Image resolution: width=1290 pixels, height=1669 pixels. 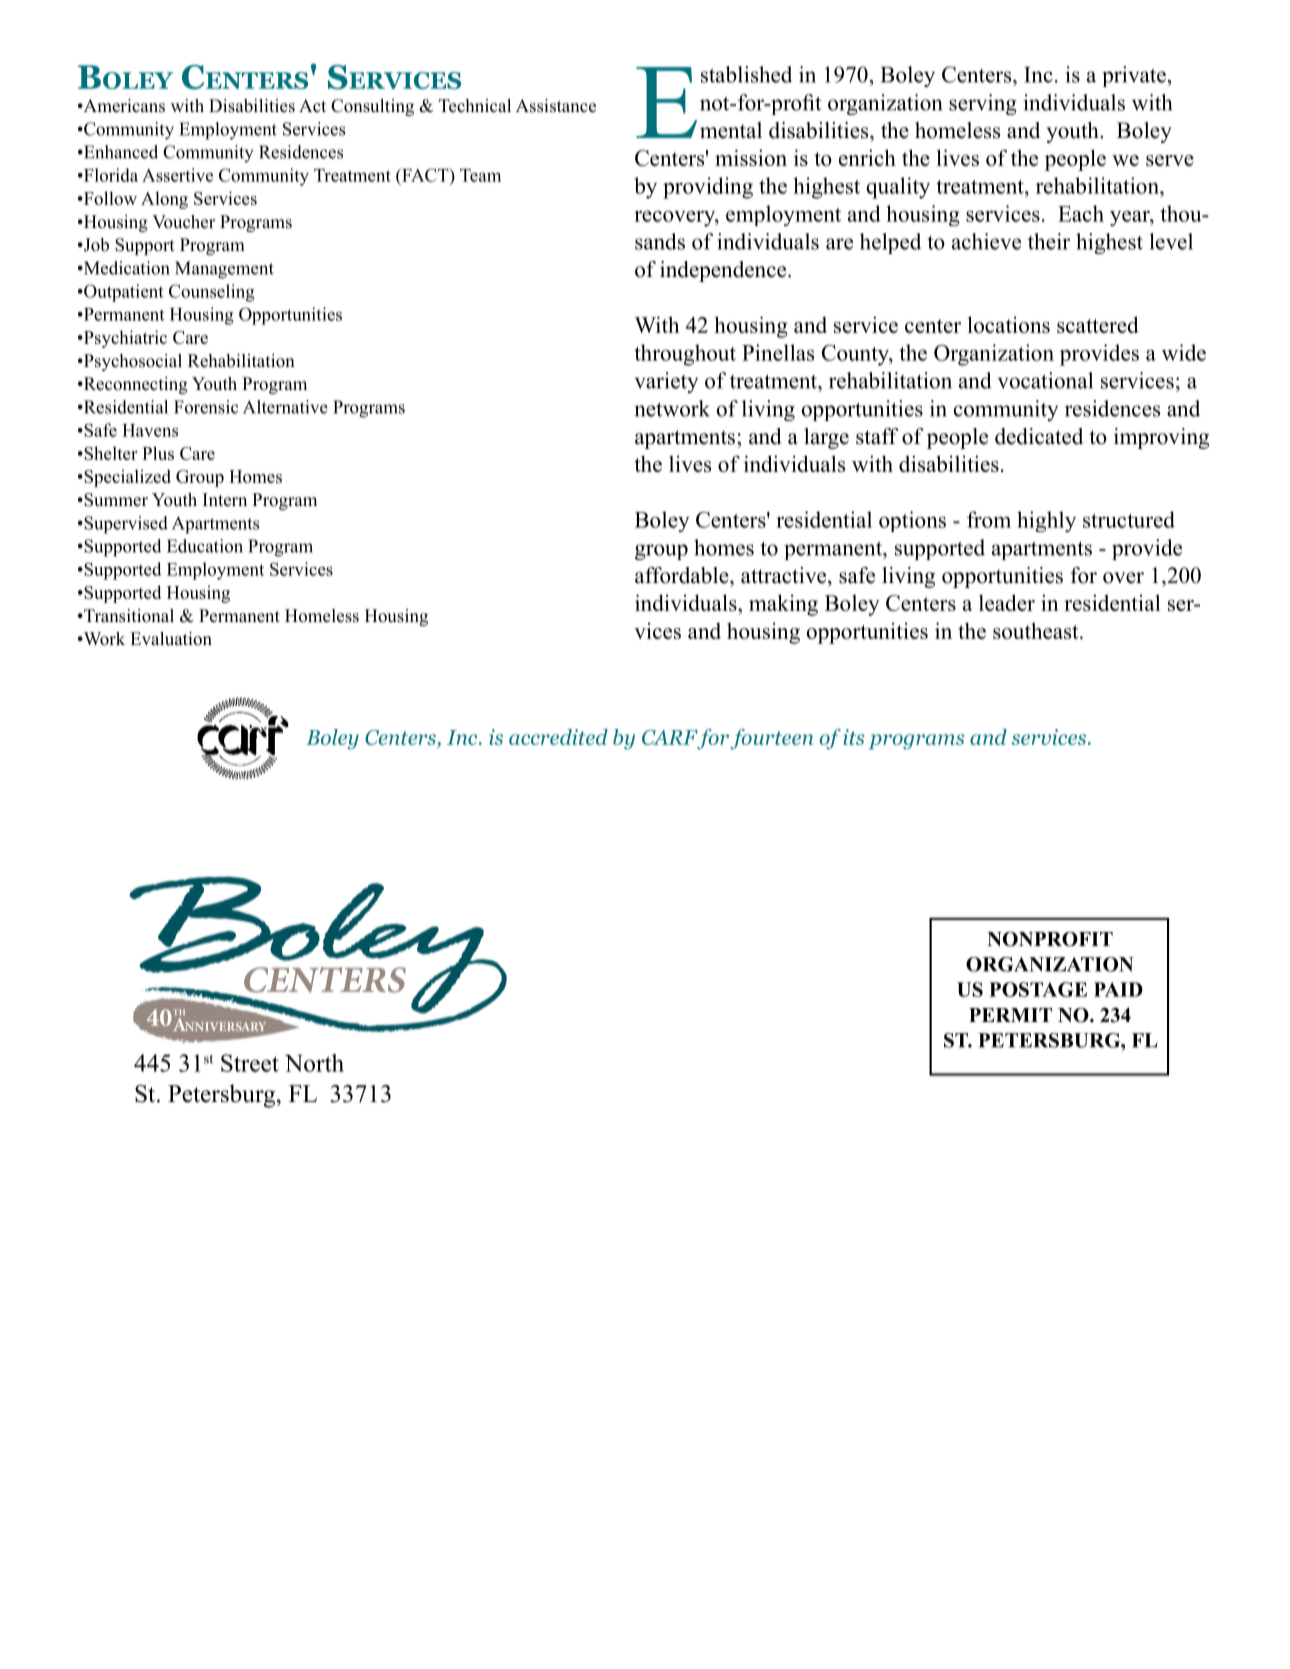 I want to click on serving, so click(x=983, y=104).
